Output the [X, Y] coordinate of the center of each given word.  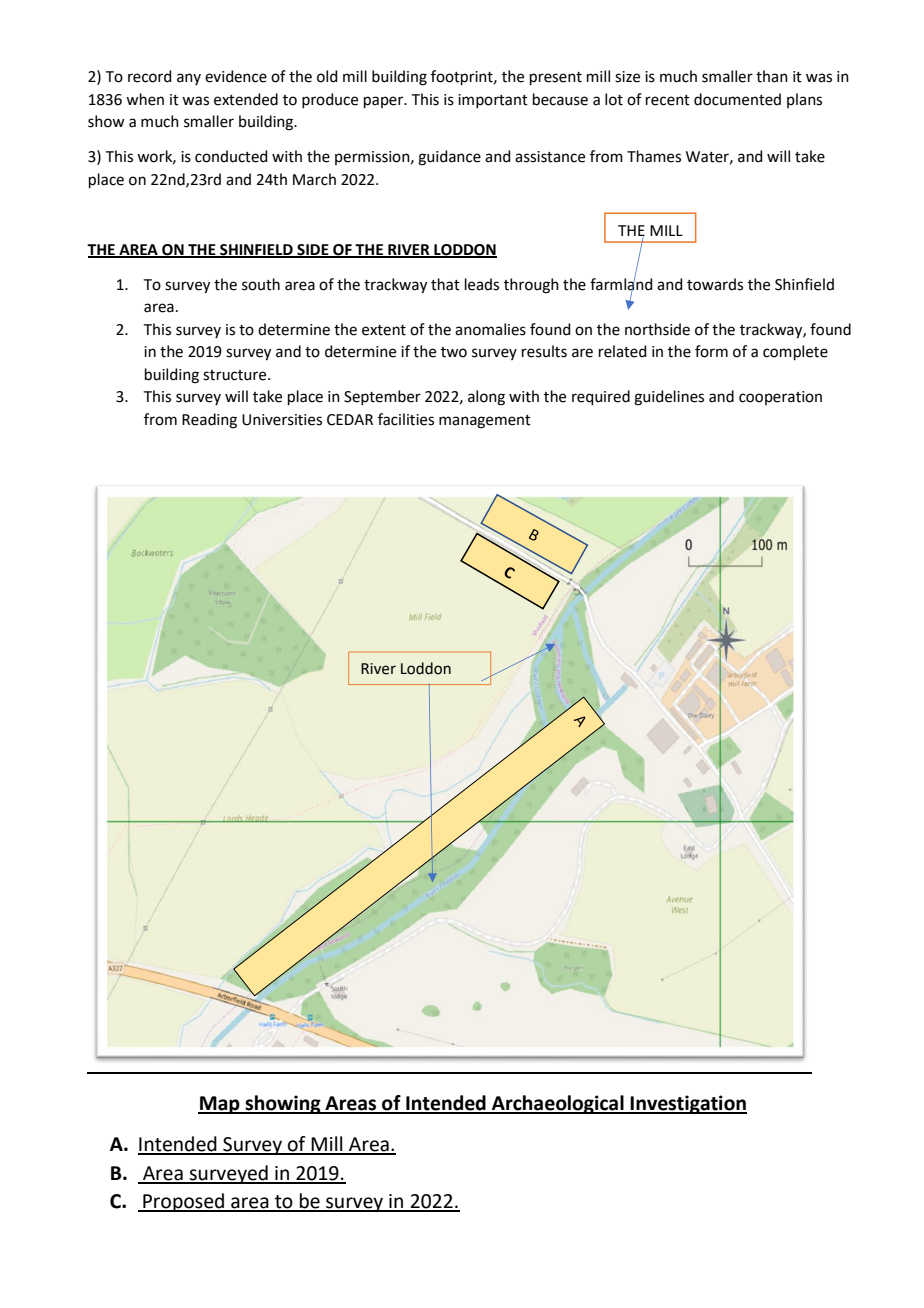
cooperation [780, 398]
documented [737, 99]
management [485, 422]
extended [246, 99]
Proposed [183, 1202]
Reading [209, 421]
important [493, 101]
